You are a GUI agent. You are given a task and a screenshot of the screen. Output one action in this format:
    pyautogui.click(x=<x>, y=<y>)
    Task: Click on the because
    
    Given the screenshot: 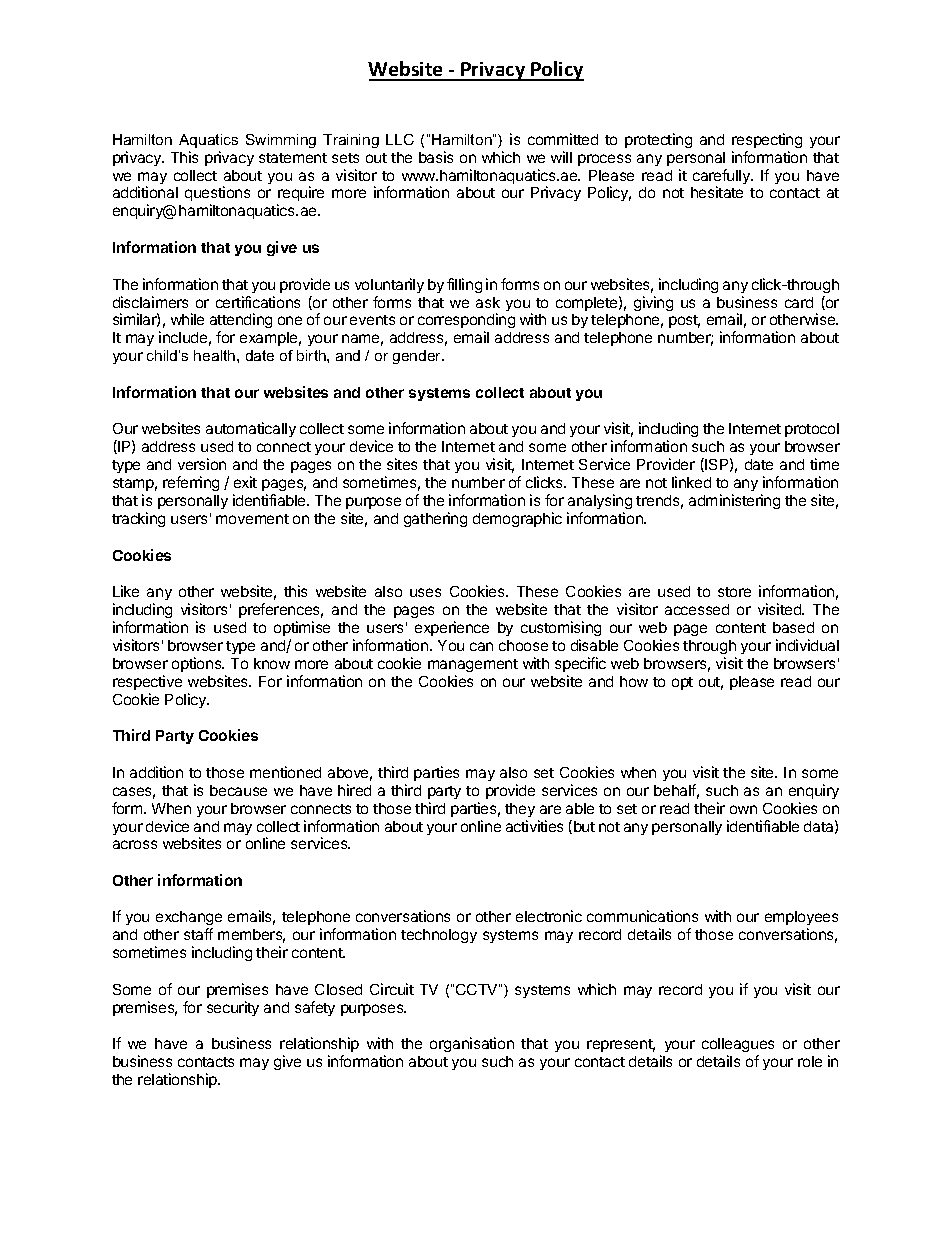 What is the action you would take?
    pyautogui.click(x=238, y=790)
